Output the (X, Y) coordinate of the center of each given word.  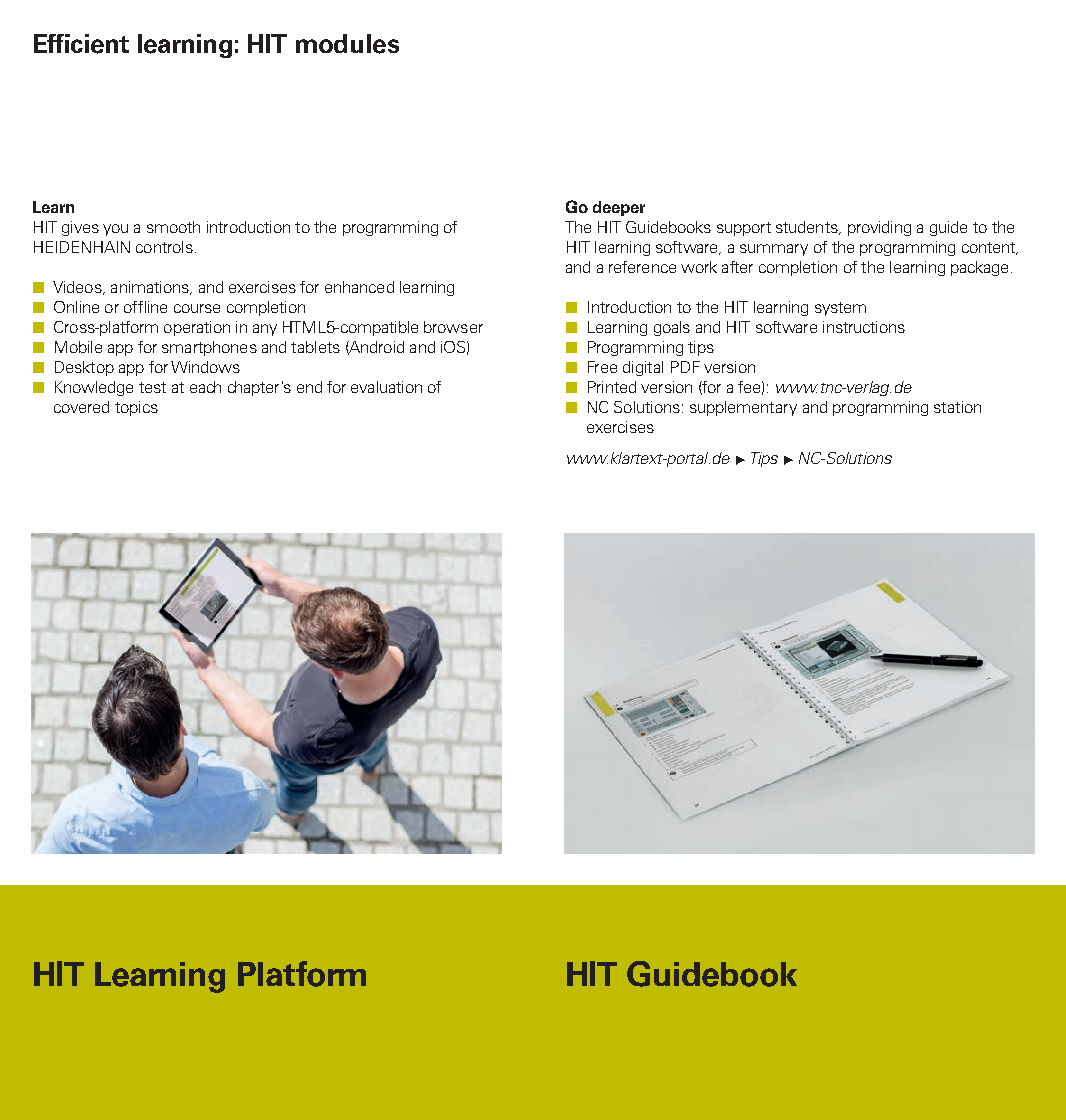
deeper (619, 208)
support (744, 229)
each (205, 387)
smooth (173, 227)
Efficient (81, 44)
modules (347, 44)
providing (879, 228)
